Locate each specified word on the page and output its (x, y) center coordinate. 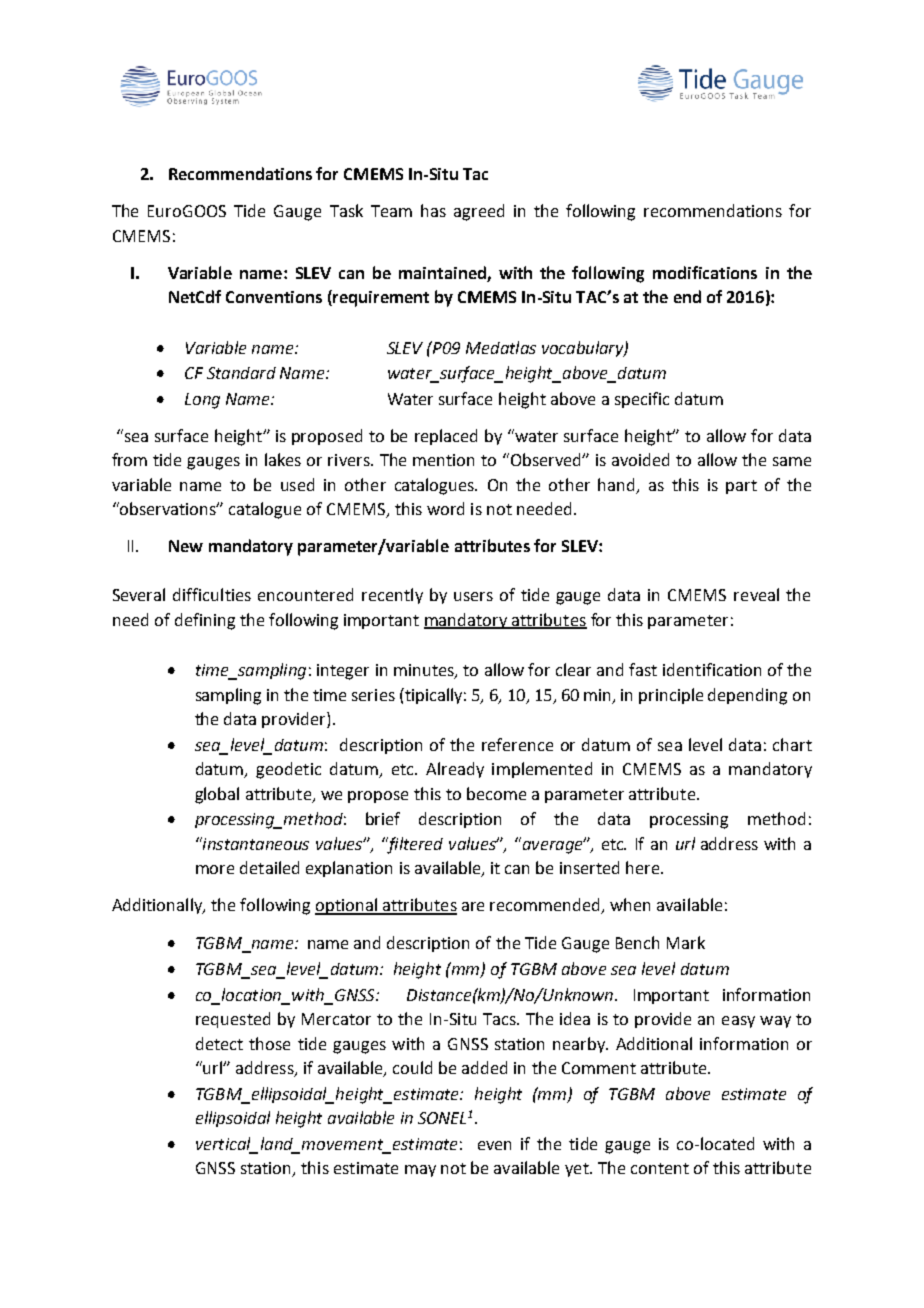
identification (712, 669)
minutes (425, 671)
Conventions (274, 297)
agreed (479, 212)
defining (205, 621)
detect (219, 1043)
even (494, 1145)
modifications (705, 272)
